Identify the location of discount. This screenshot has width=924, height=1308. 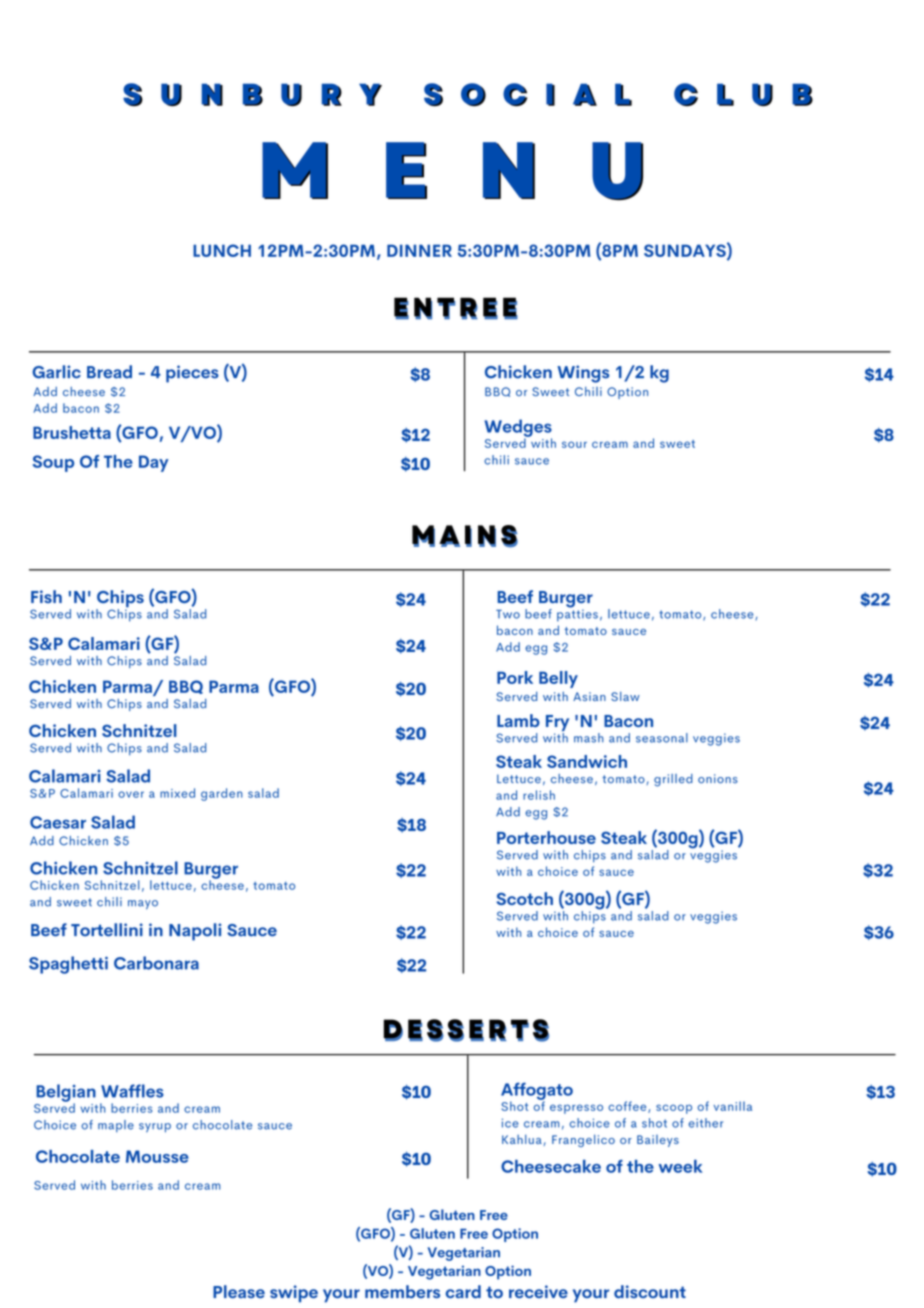
(650, 1292).
